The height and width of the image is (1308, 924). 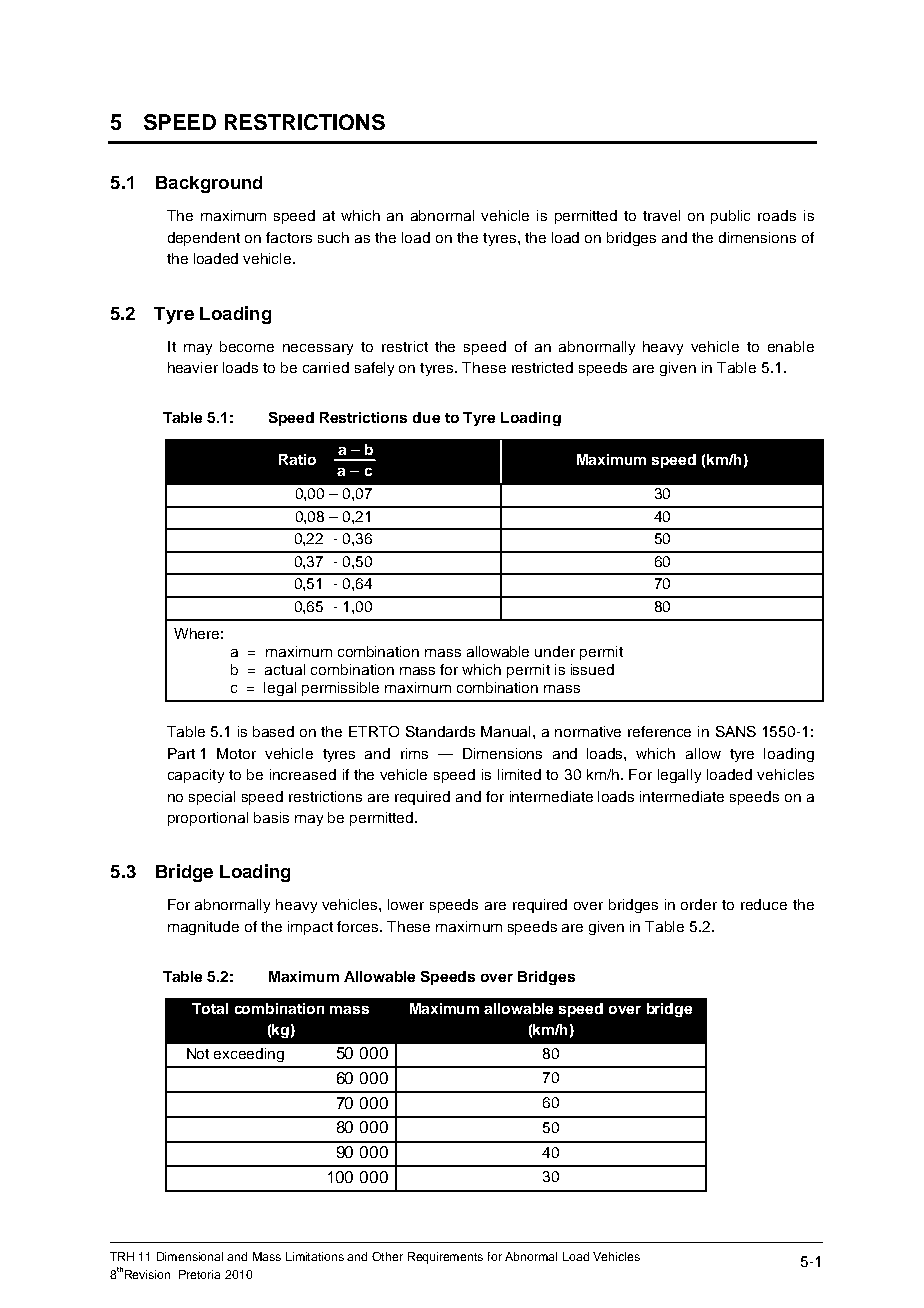 What do you see at coordinates (730, 217) in the image?
I see `public` at bounding box center [730, 217].
